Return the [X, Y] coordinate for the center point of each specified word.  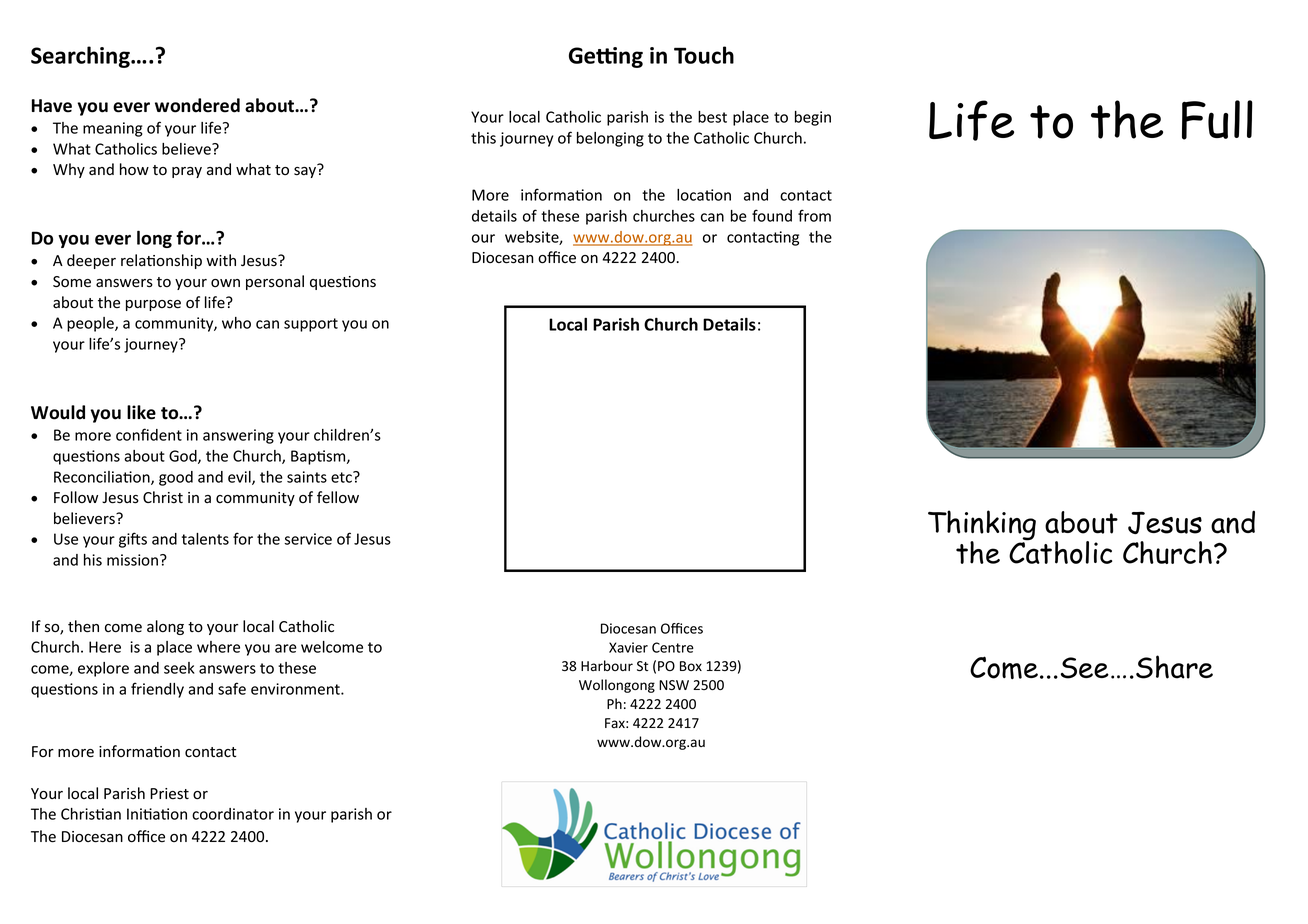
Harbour [607, 665]
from [814, 215]
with [221, 260]
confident [149, 434]
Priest [169, 794]
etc [342, 477]
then [83, 626]
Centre [673, 647]
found [772, 215]
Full [1217, 120]
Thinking [982, 526]
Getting [606, 57]
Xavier [628, 647]
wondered [197, 105]
